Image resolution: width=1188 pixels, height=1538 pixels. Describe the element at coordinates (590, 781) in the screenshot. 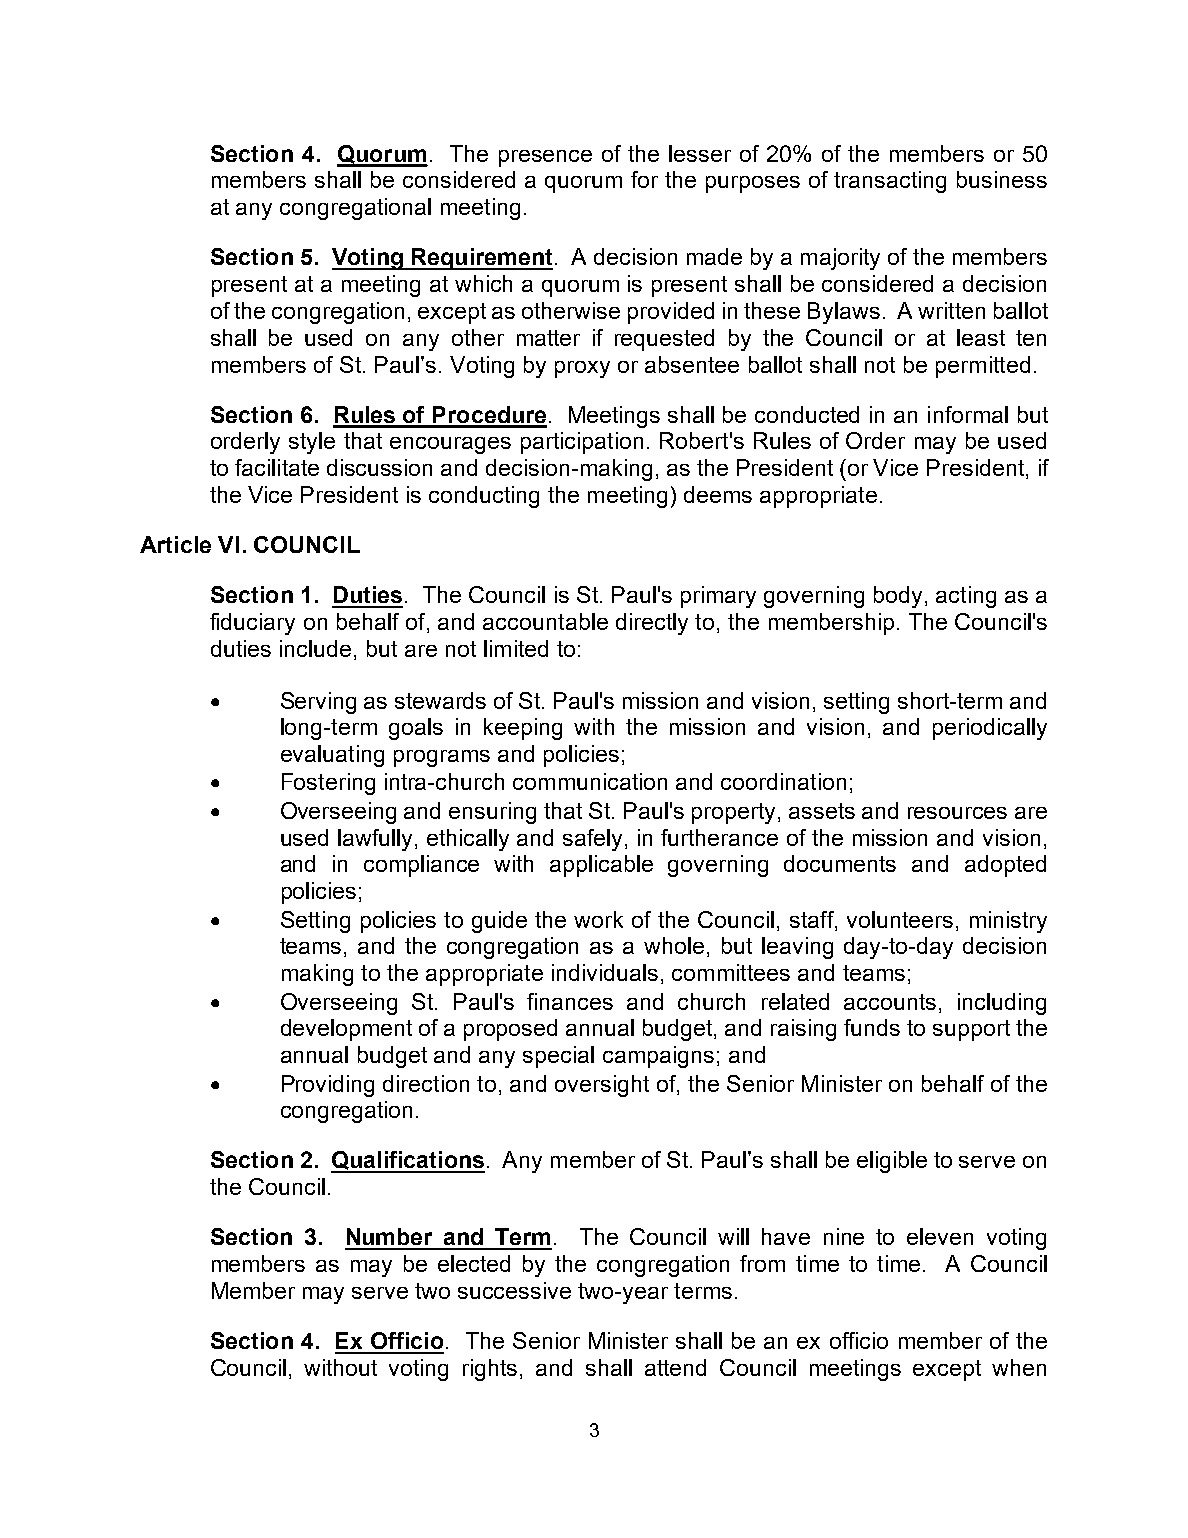

I see `communication` at that location.
